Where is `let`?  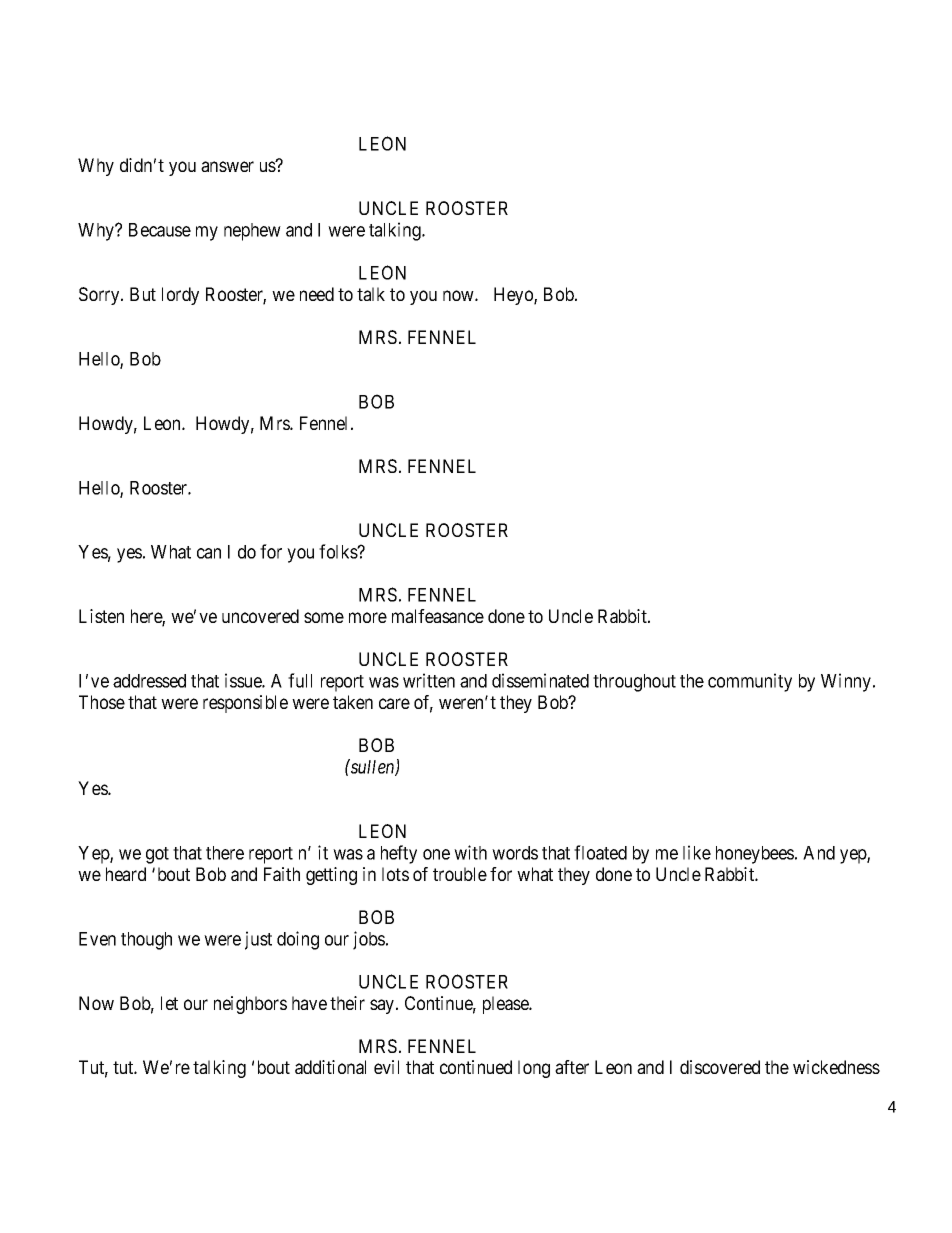 let is located at coordinates (169, 1003).
